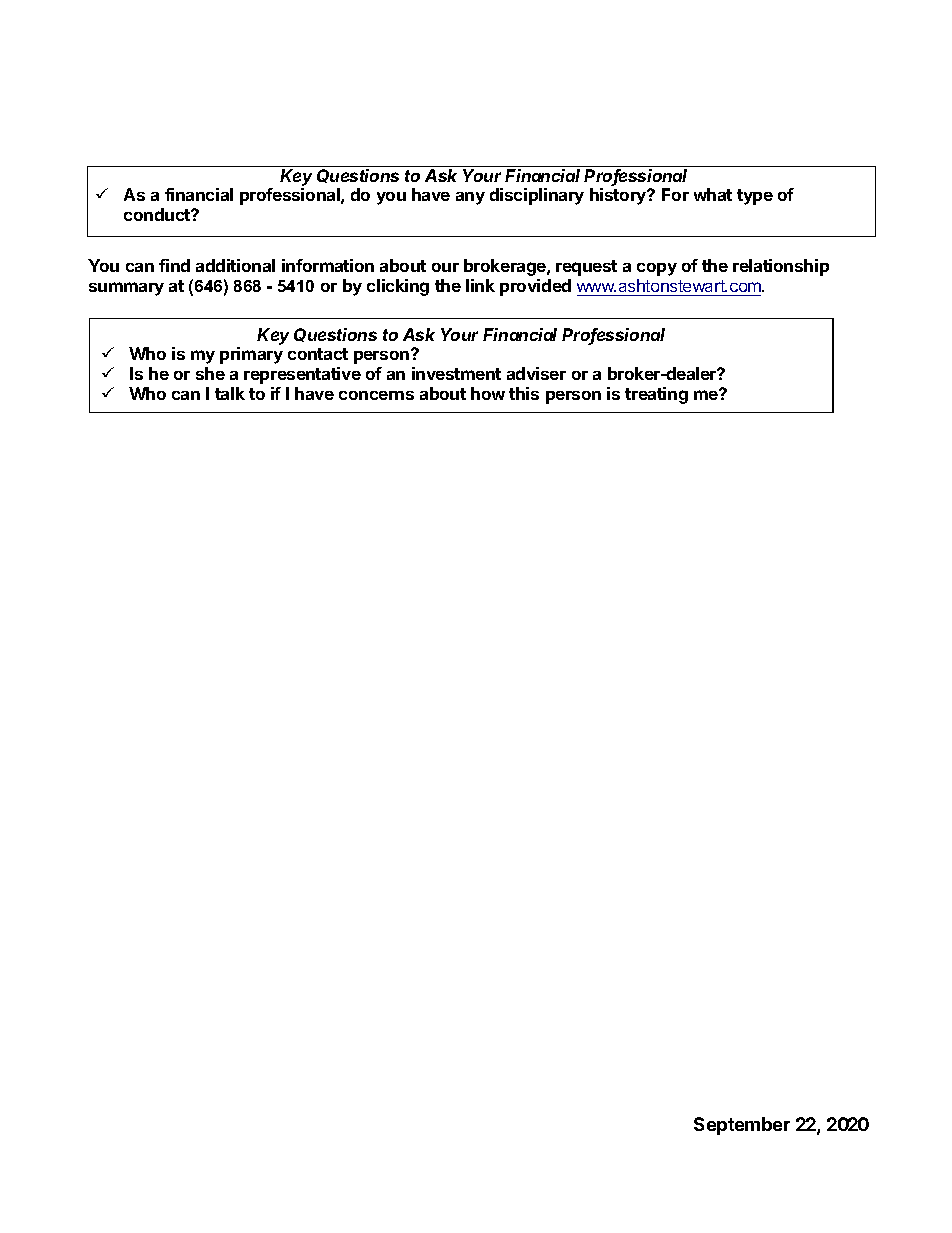 This screenshot has height=1233, width=952. What do you see at coordinates (230, 393) in the screenshot?
I see `talk` at bounding box center [230, 393].
